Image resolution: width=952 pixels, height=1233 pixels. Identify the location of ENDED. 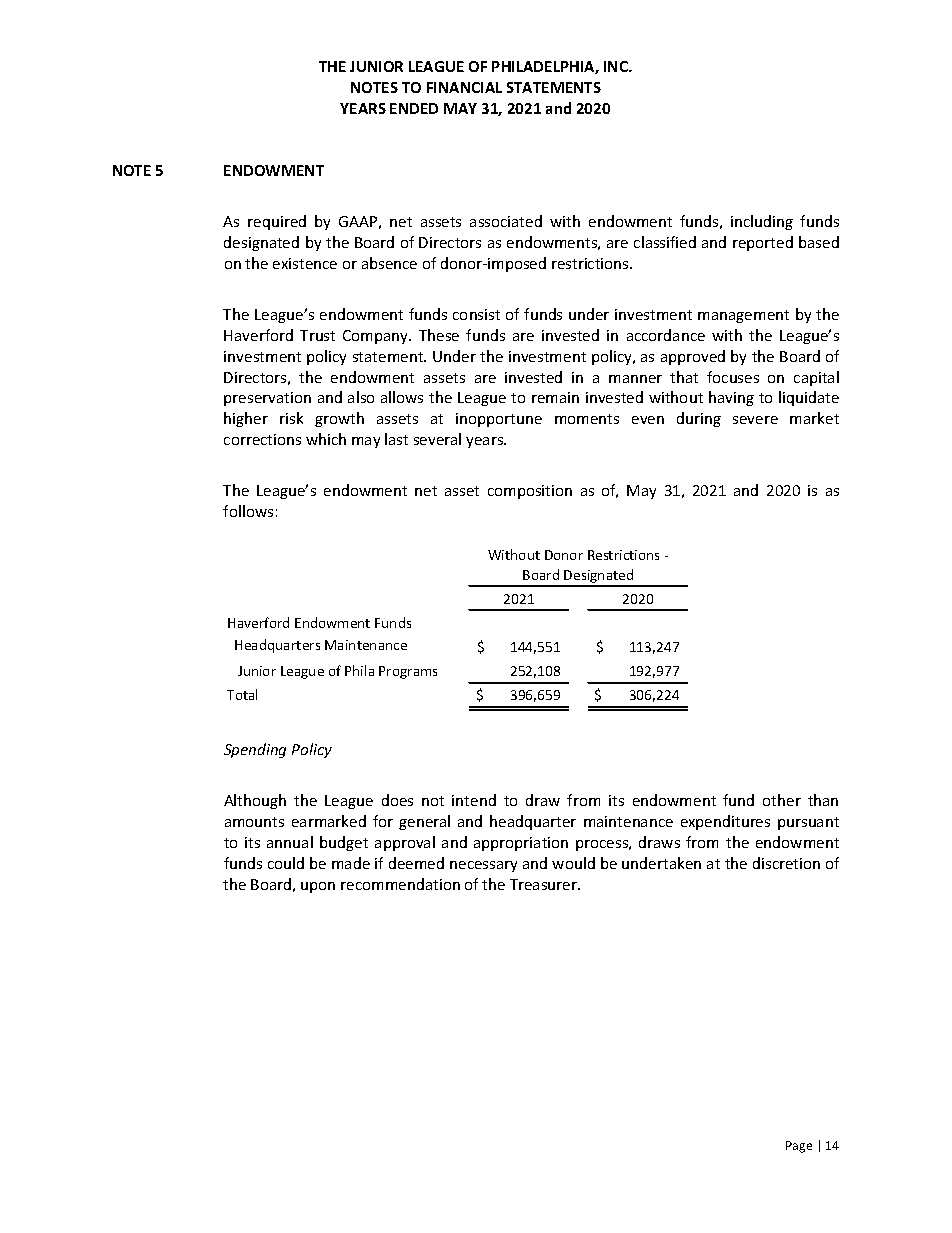
(414, 108).
